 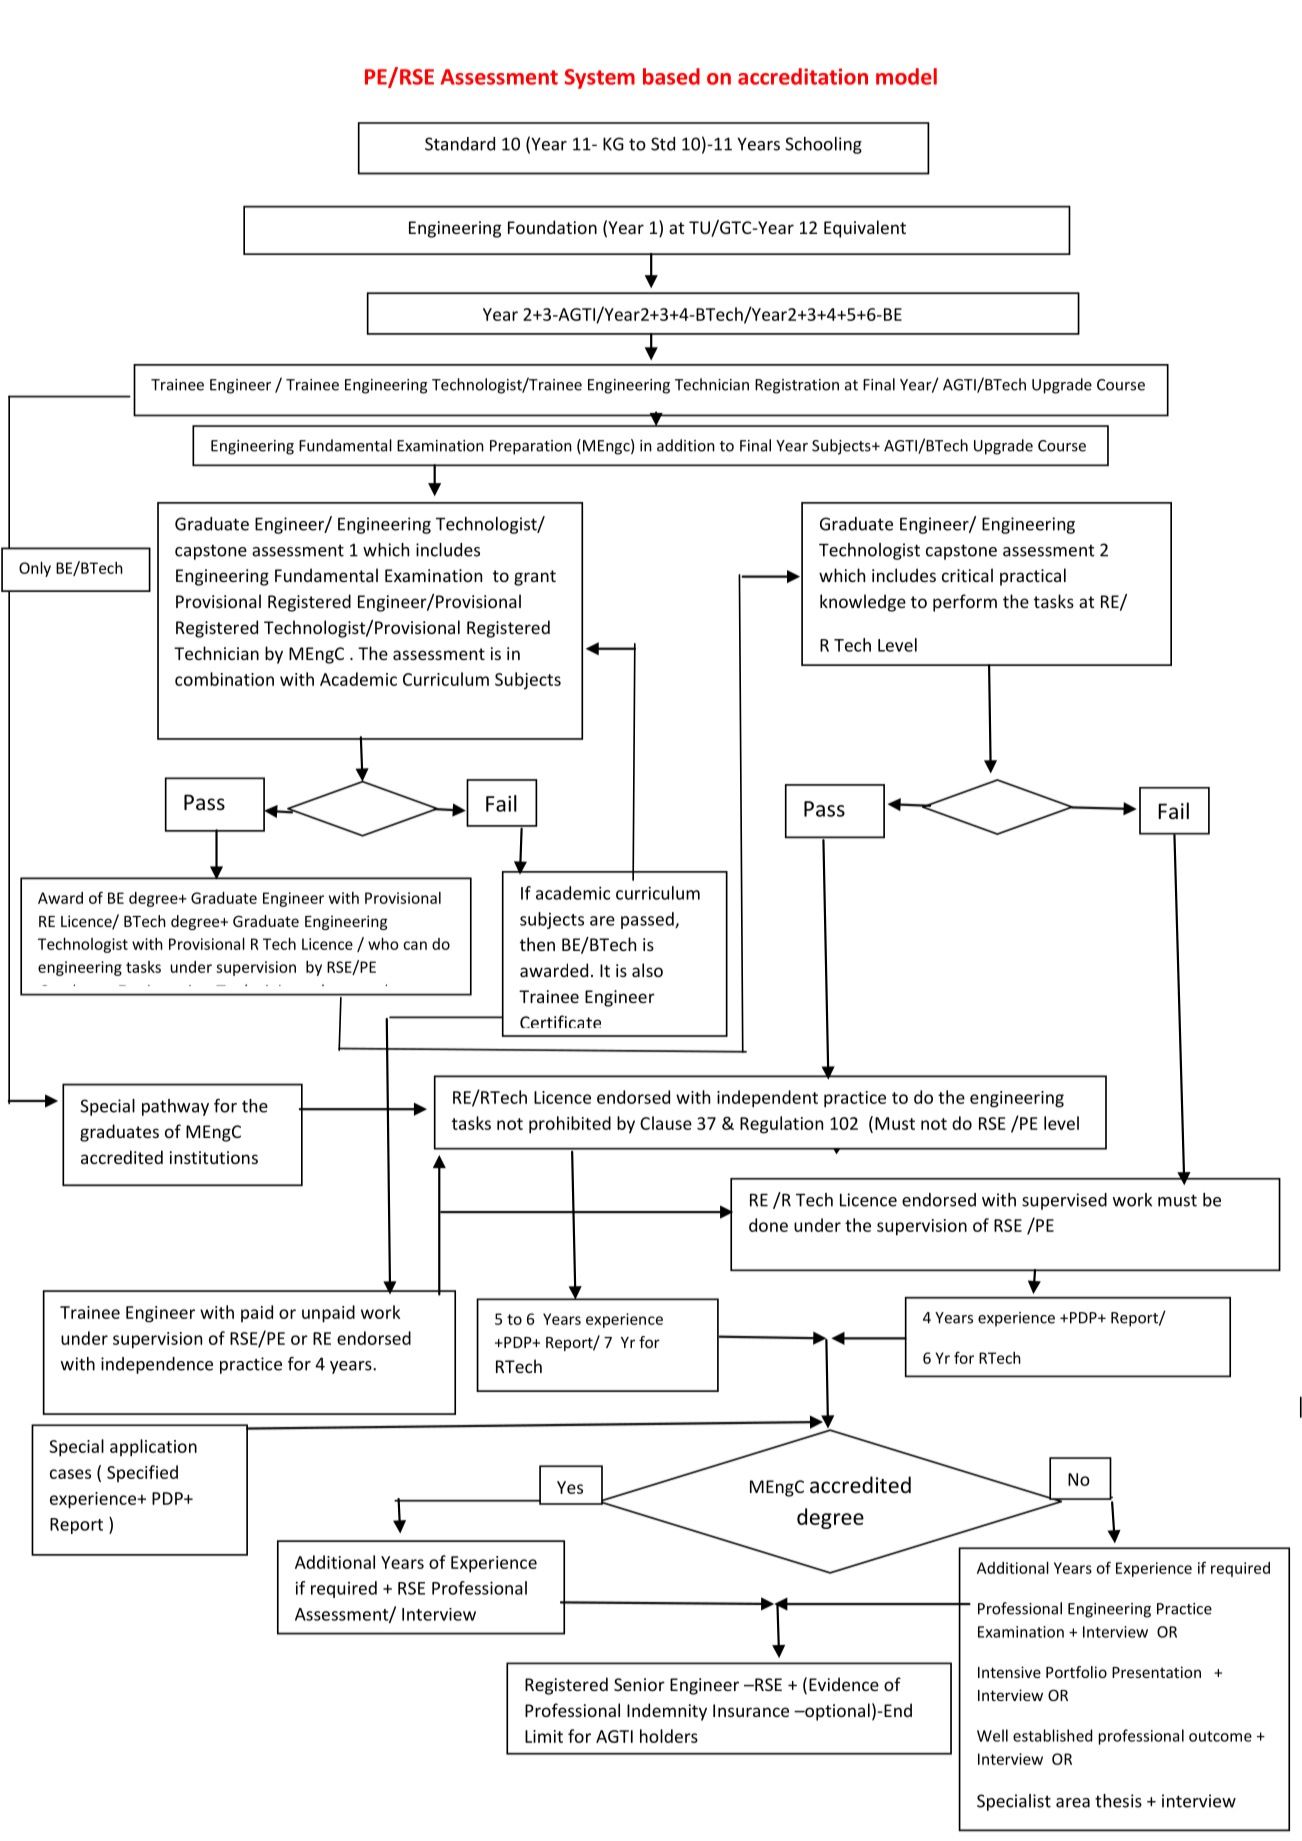 I want to click on established, so click(x=1052, y=1735).
